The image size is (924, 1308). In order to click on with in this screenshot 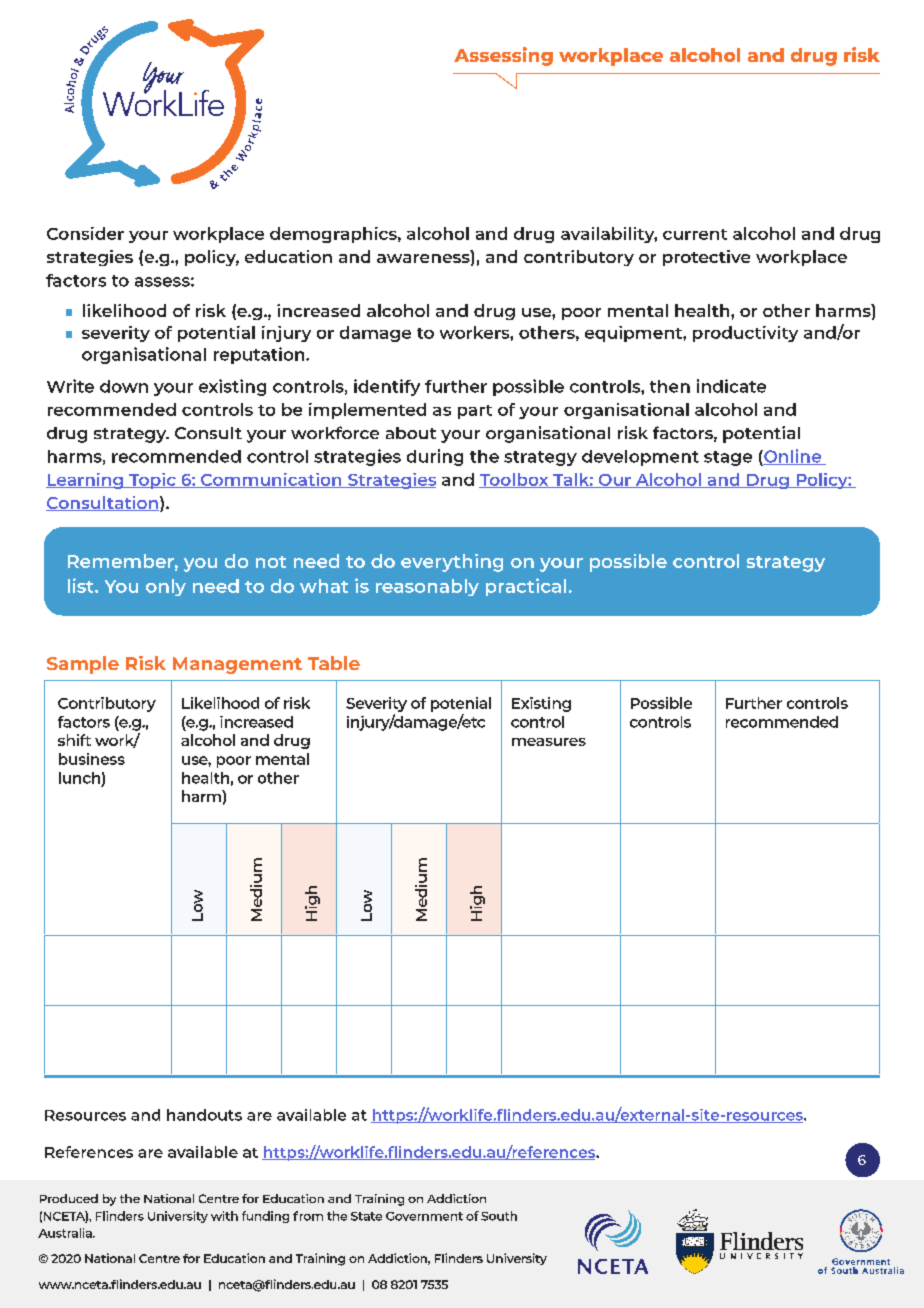, I will do `click(224, 1216)`.
